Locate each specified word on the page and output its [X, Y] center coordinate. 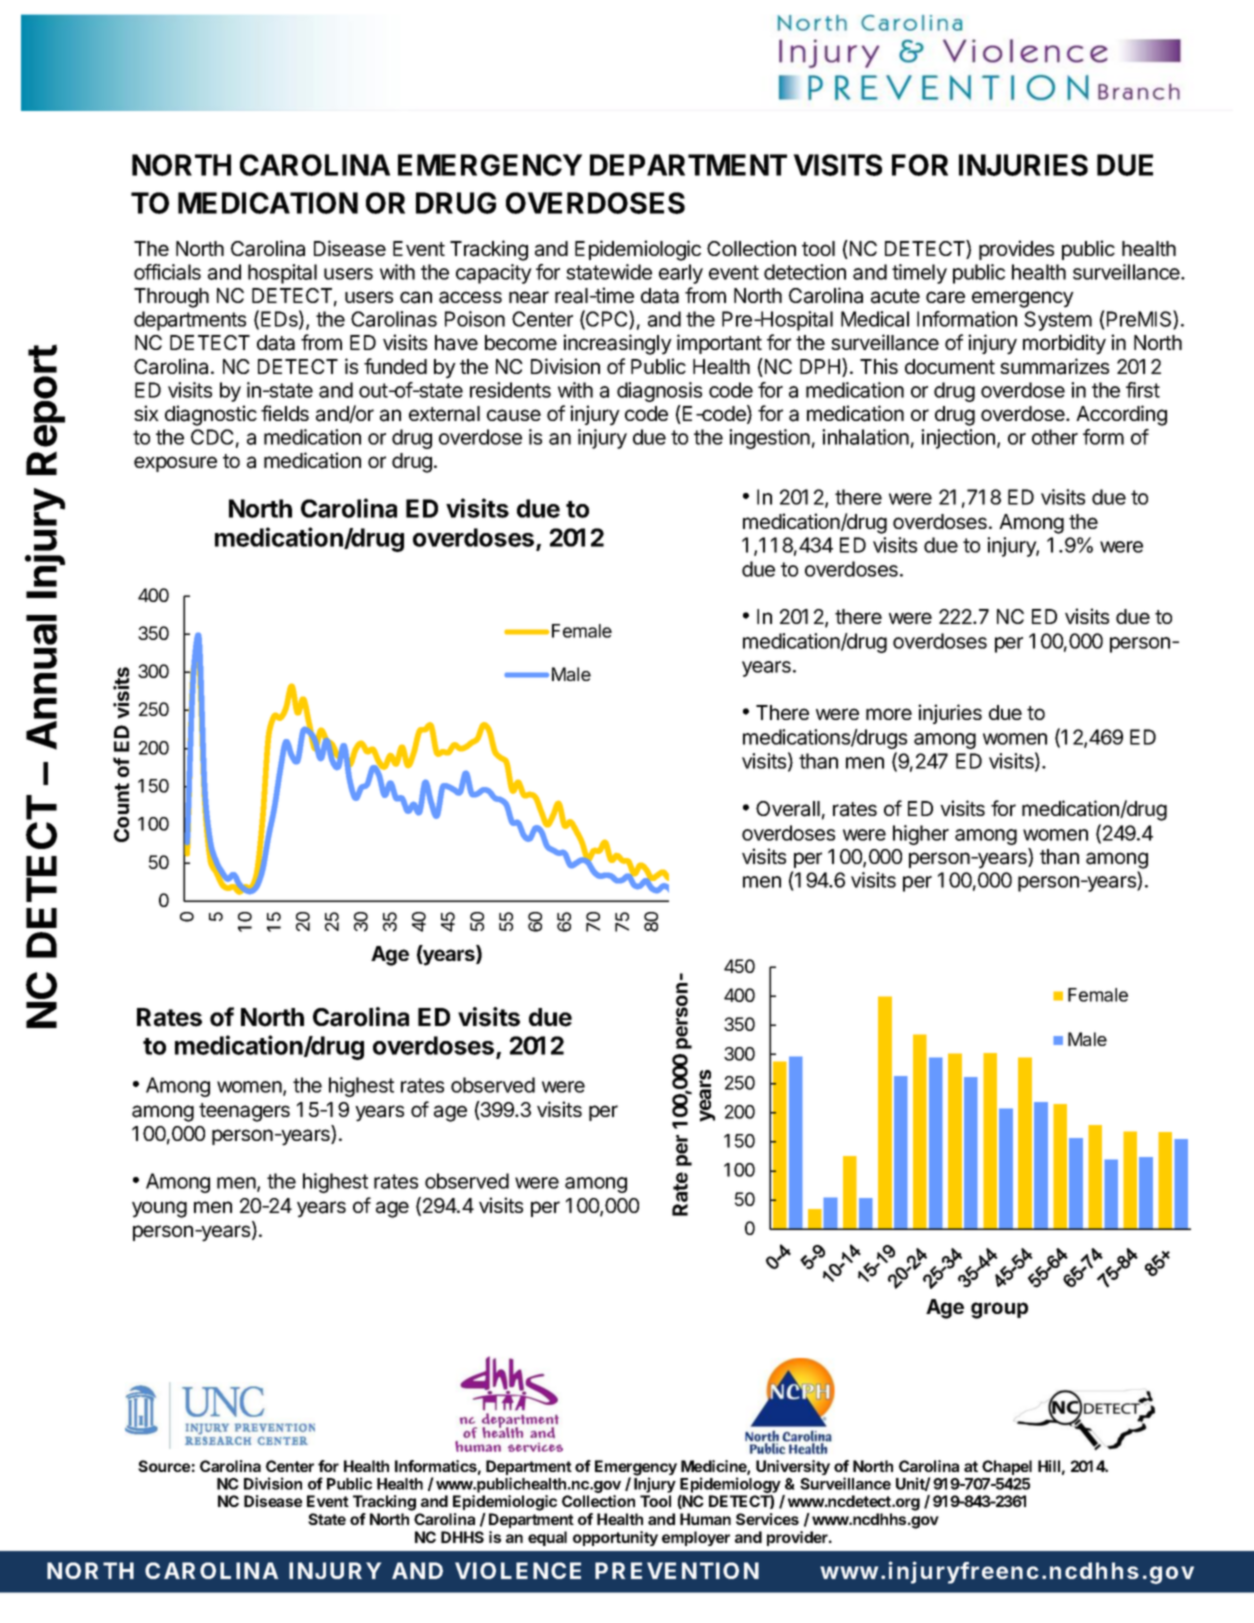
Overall [788, 809]
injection [958, 439]
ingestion [769, 439]
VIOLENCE [518, 1570]
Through [171, 298]
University [793, 1467]
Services [767, 1519]
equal [547, 1538]
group [999, 1310]
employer [696, 1538]
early [681, 274]
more [889, 714]
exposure [175, 464]
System [1058, 321]
